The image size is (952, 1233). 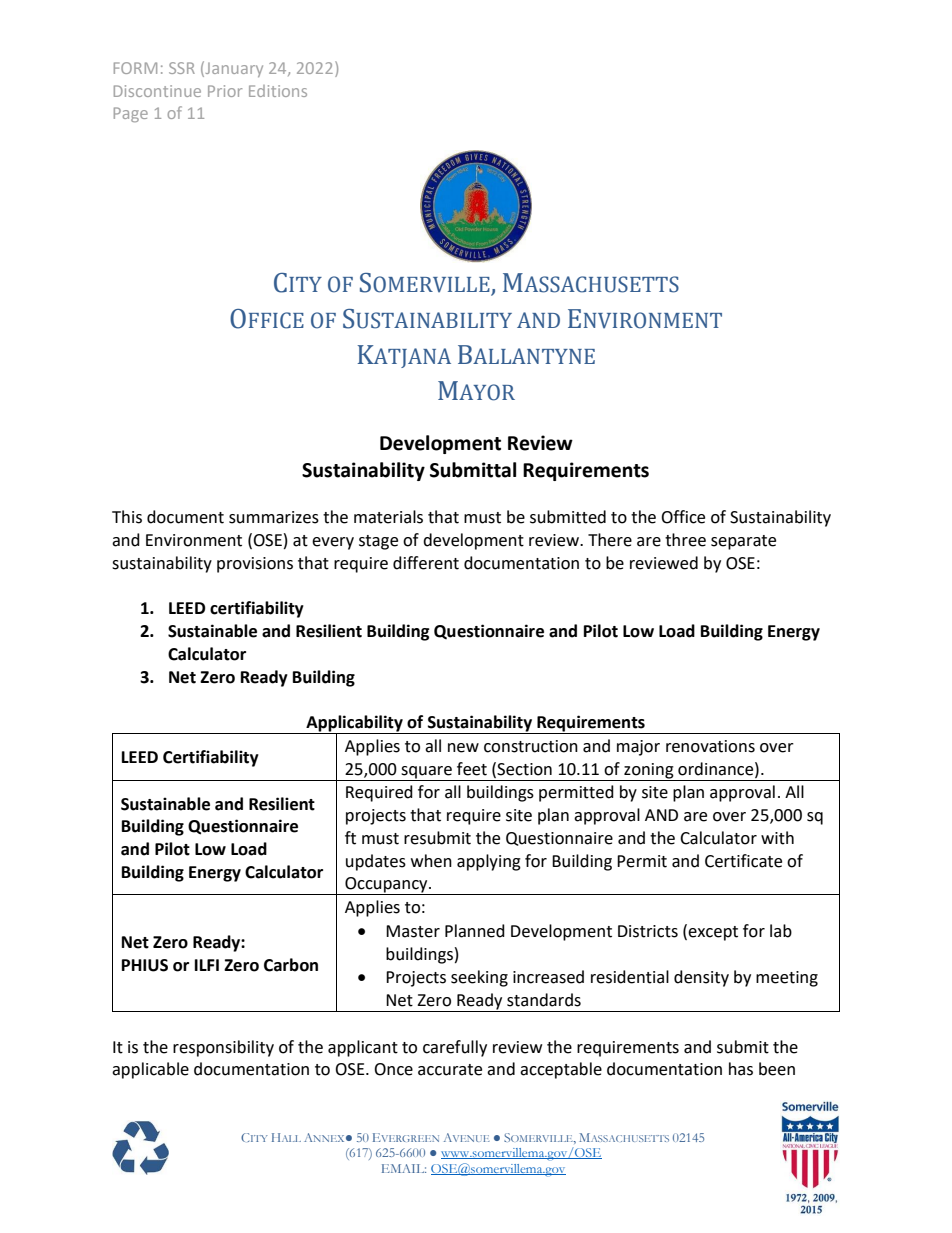 What do you see at coordinates (225, 91) in the image?
I see `Prior` at bounding box center [225, 91].
